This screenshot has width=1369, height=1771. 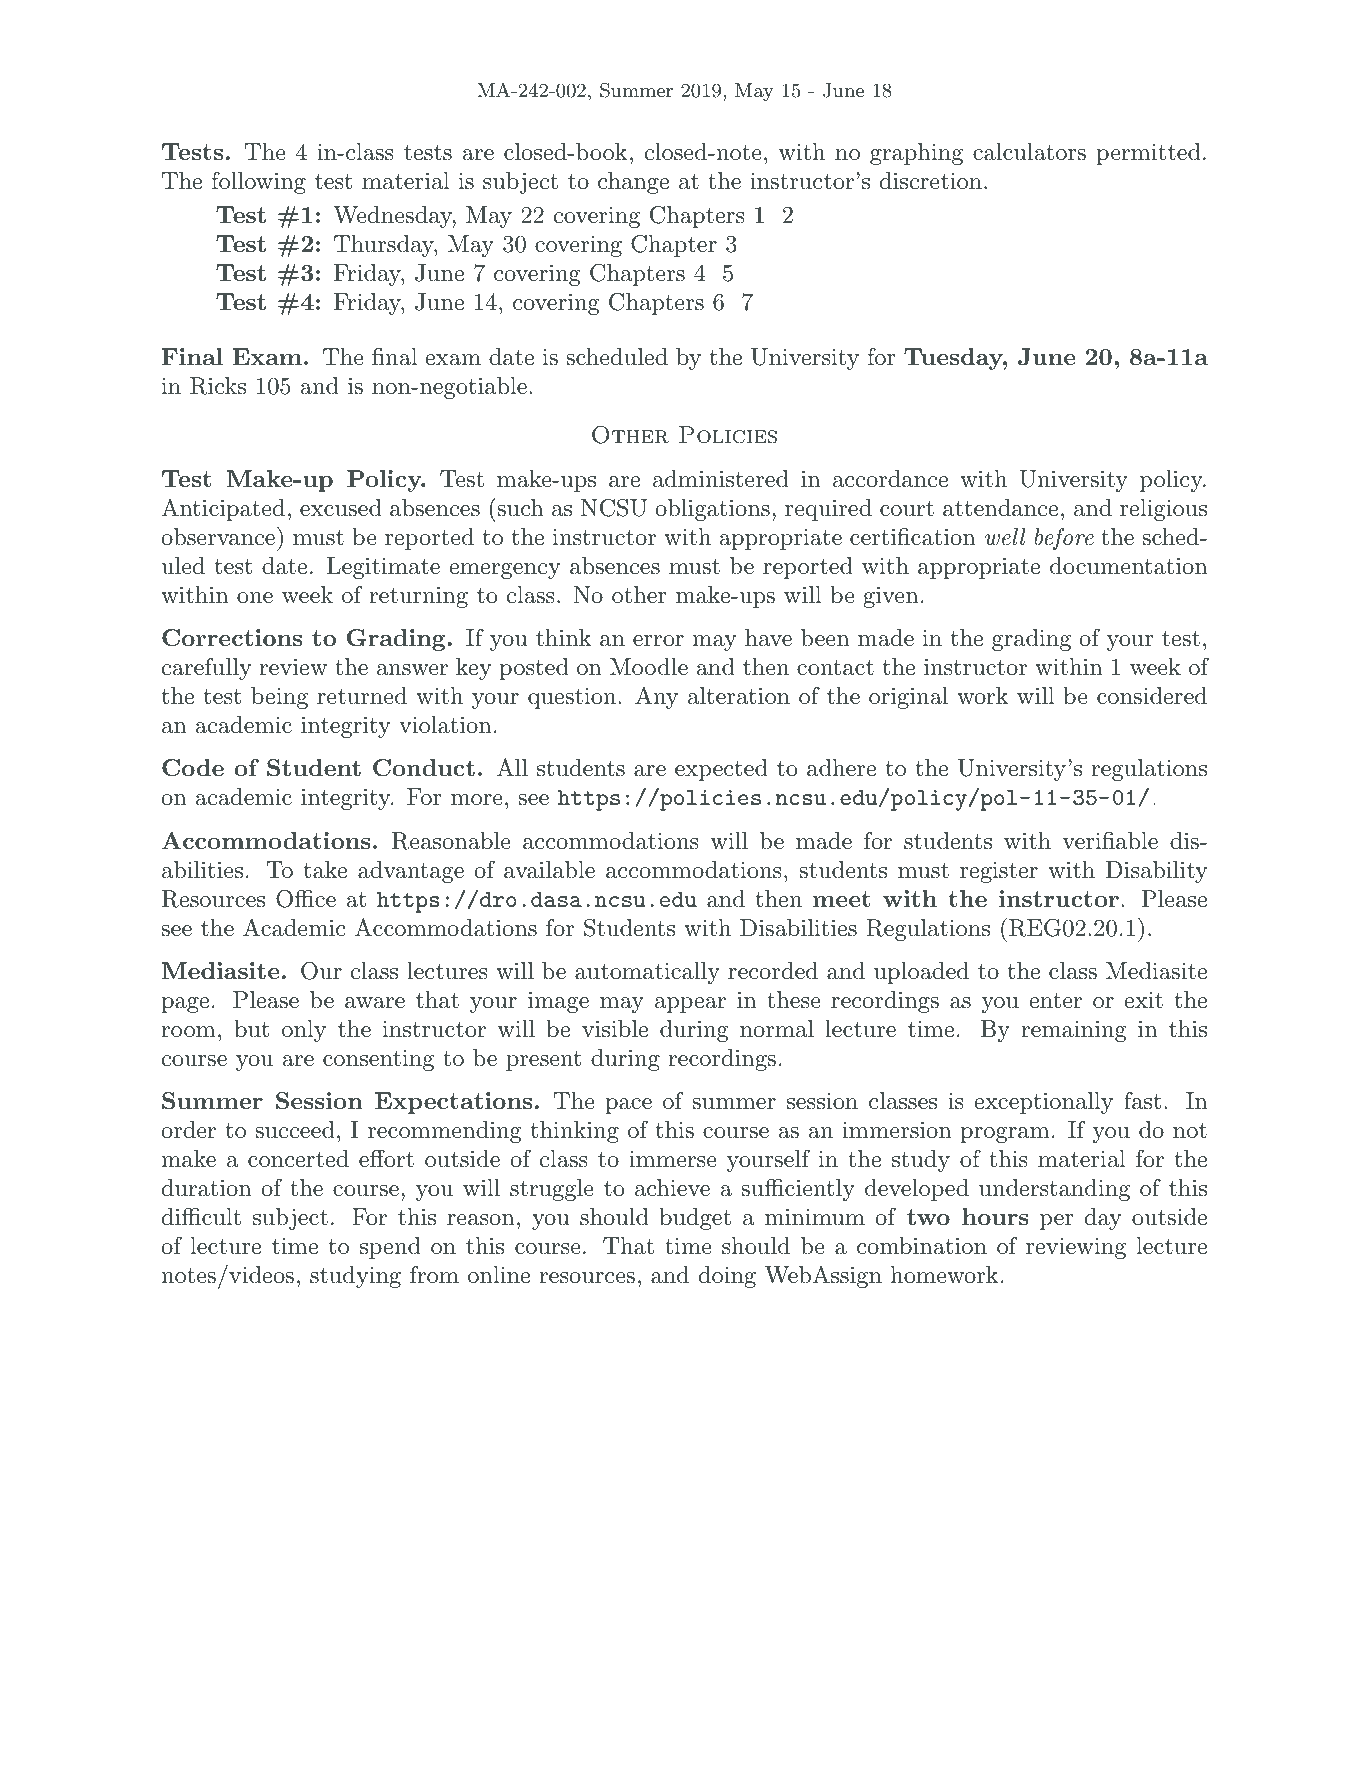 I want to click on budget, so click(x=695, y=1219).
